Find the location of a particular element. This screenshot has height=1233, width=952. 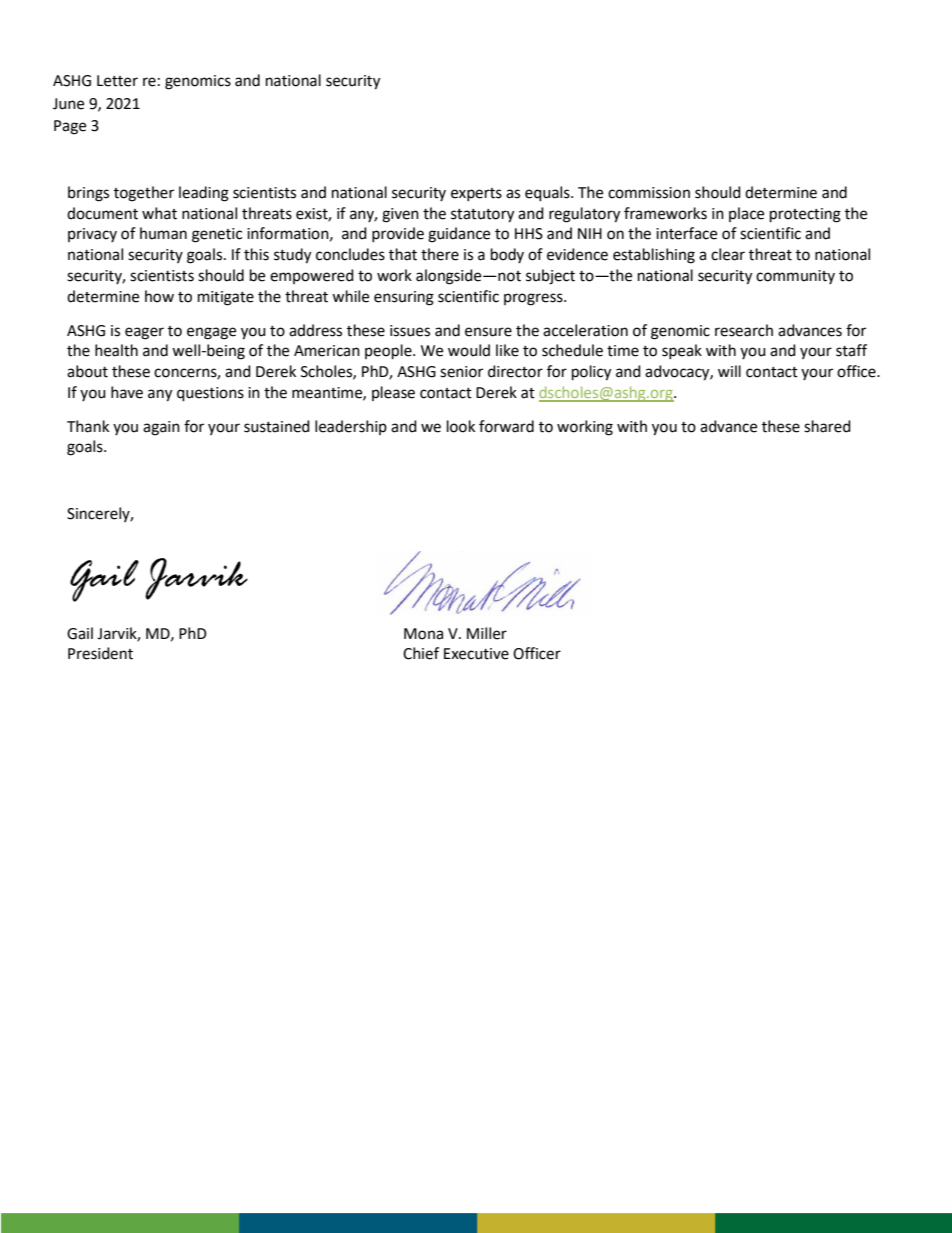

shared is located at coordinates (827, 426).
